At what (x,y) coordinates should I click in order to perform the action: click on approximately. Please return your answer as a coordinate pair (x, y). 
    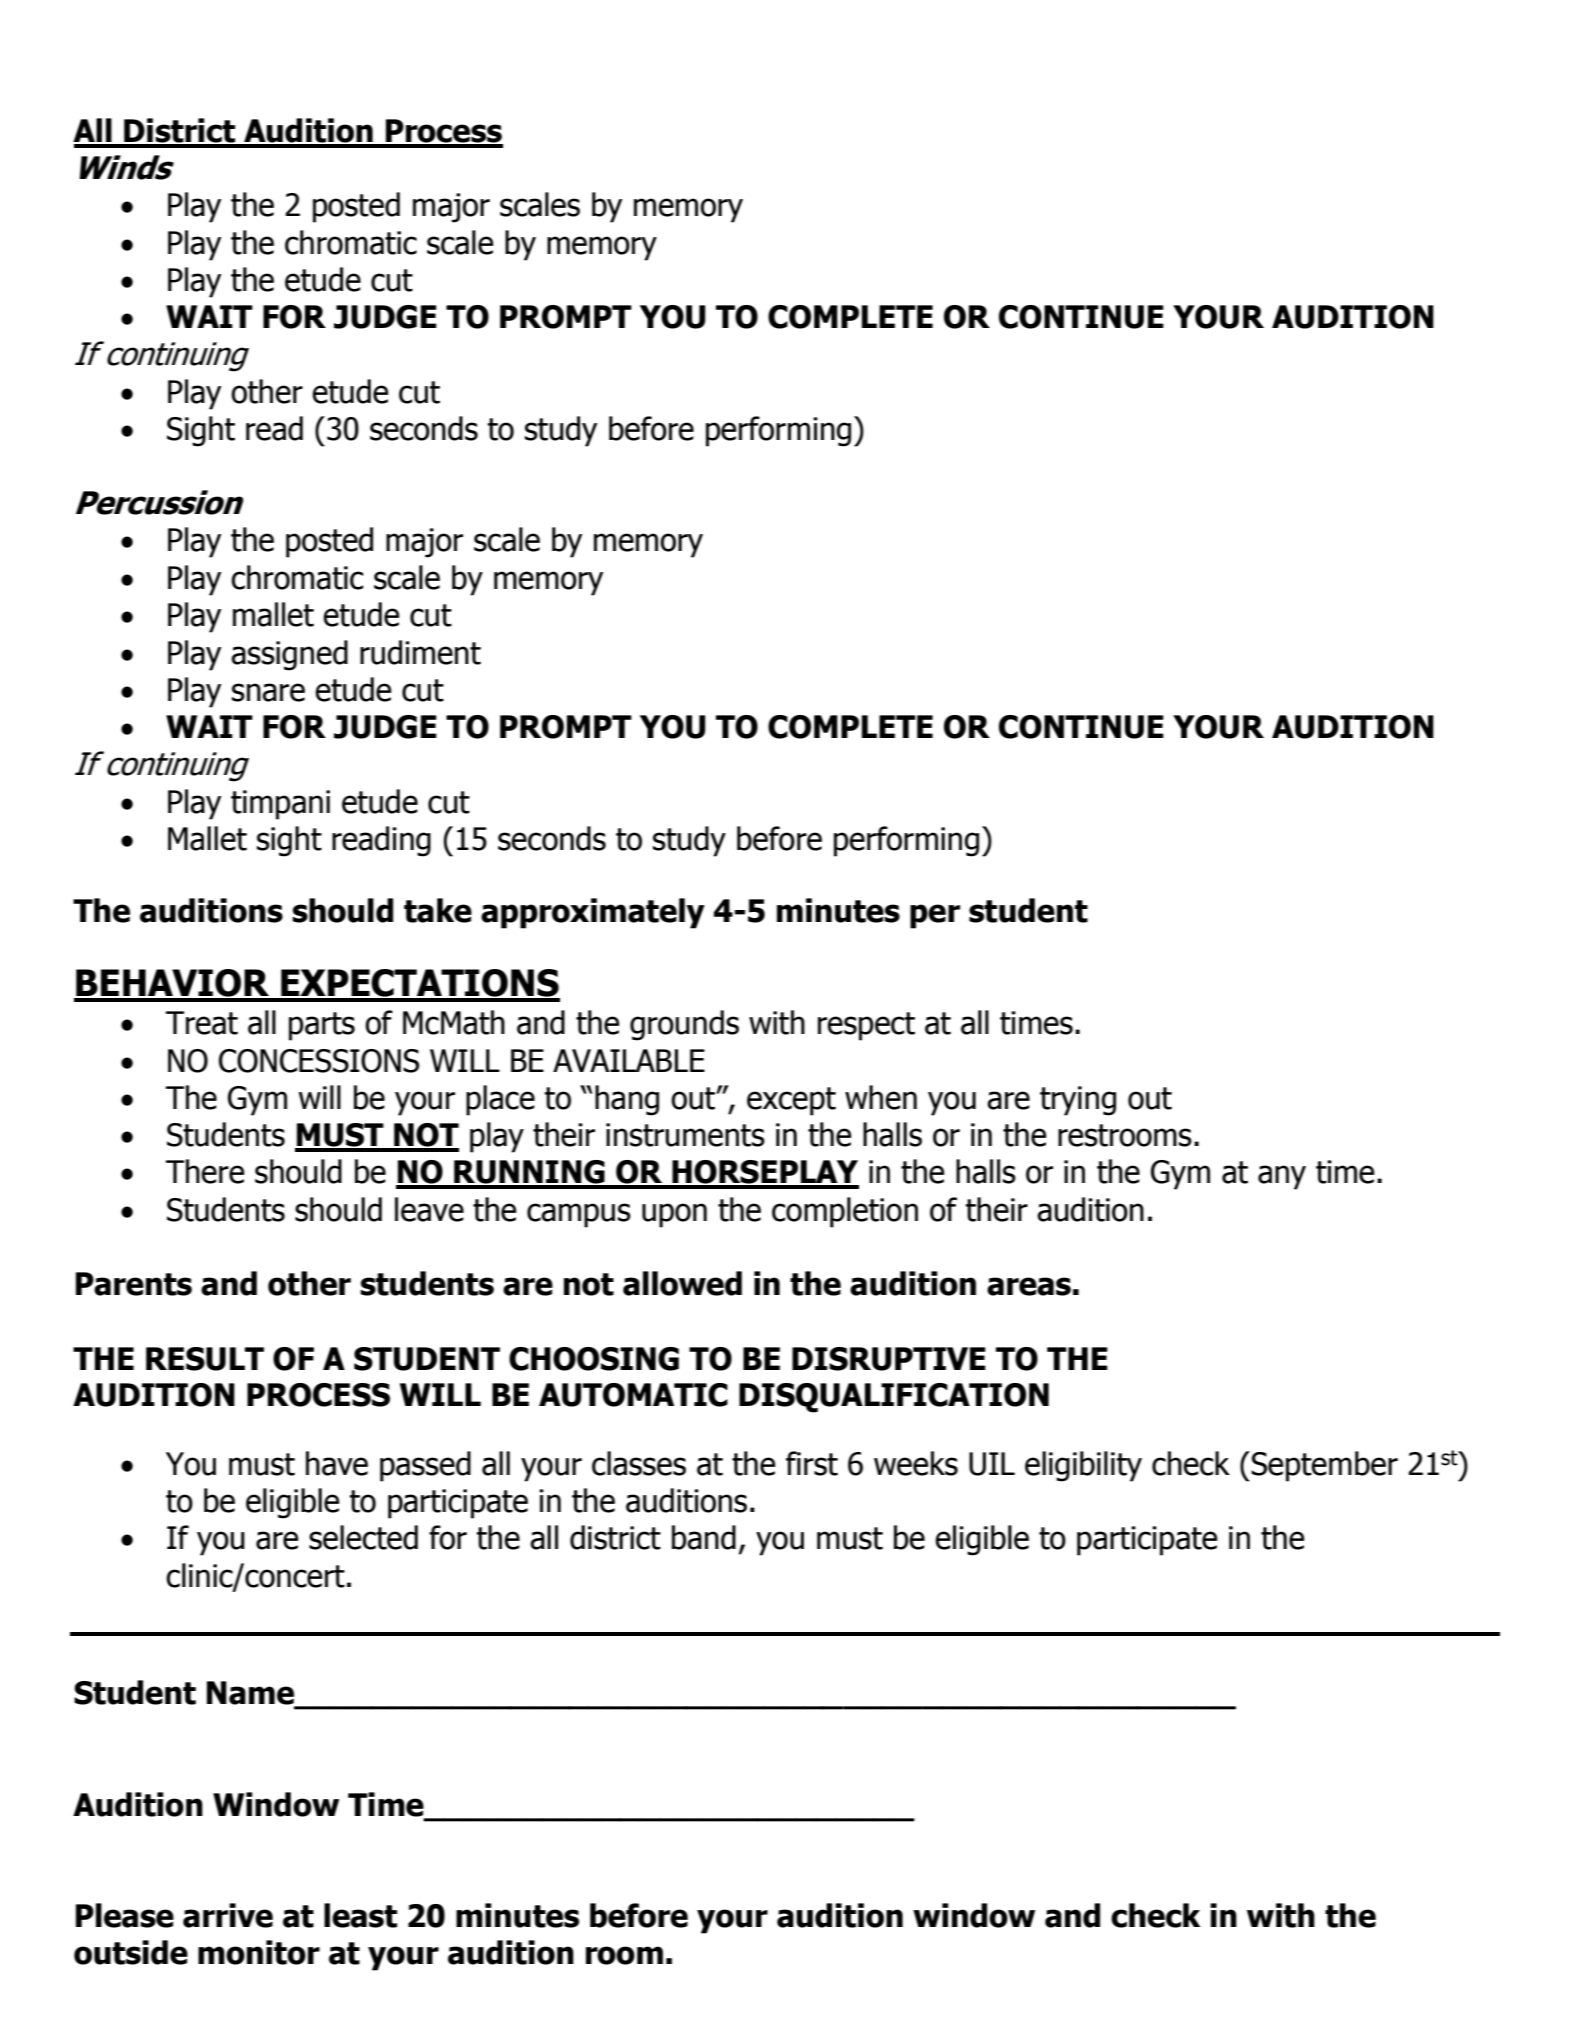
    Looking at the image, I should click on (593, 913).
